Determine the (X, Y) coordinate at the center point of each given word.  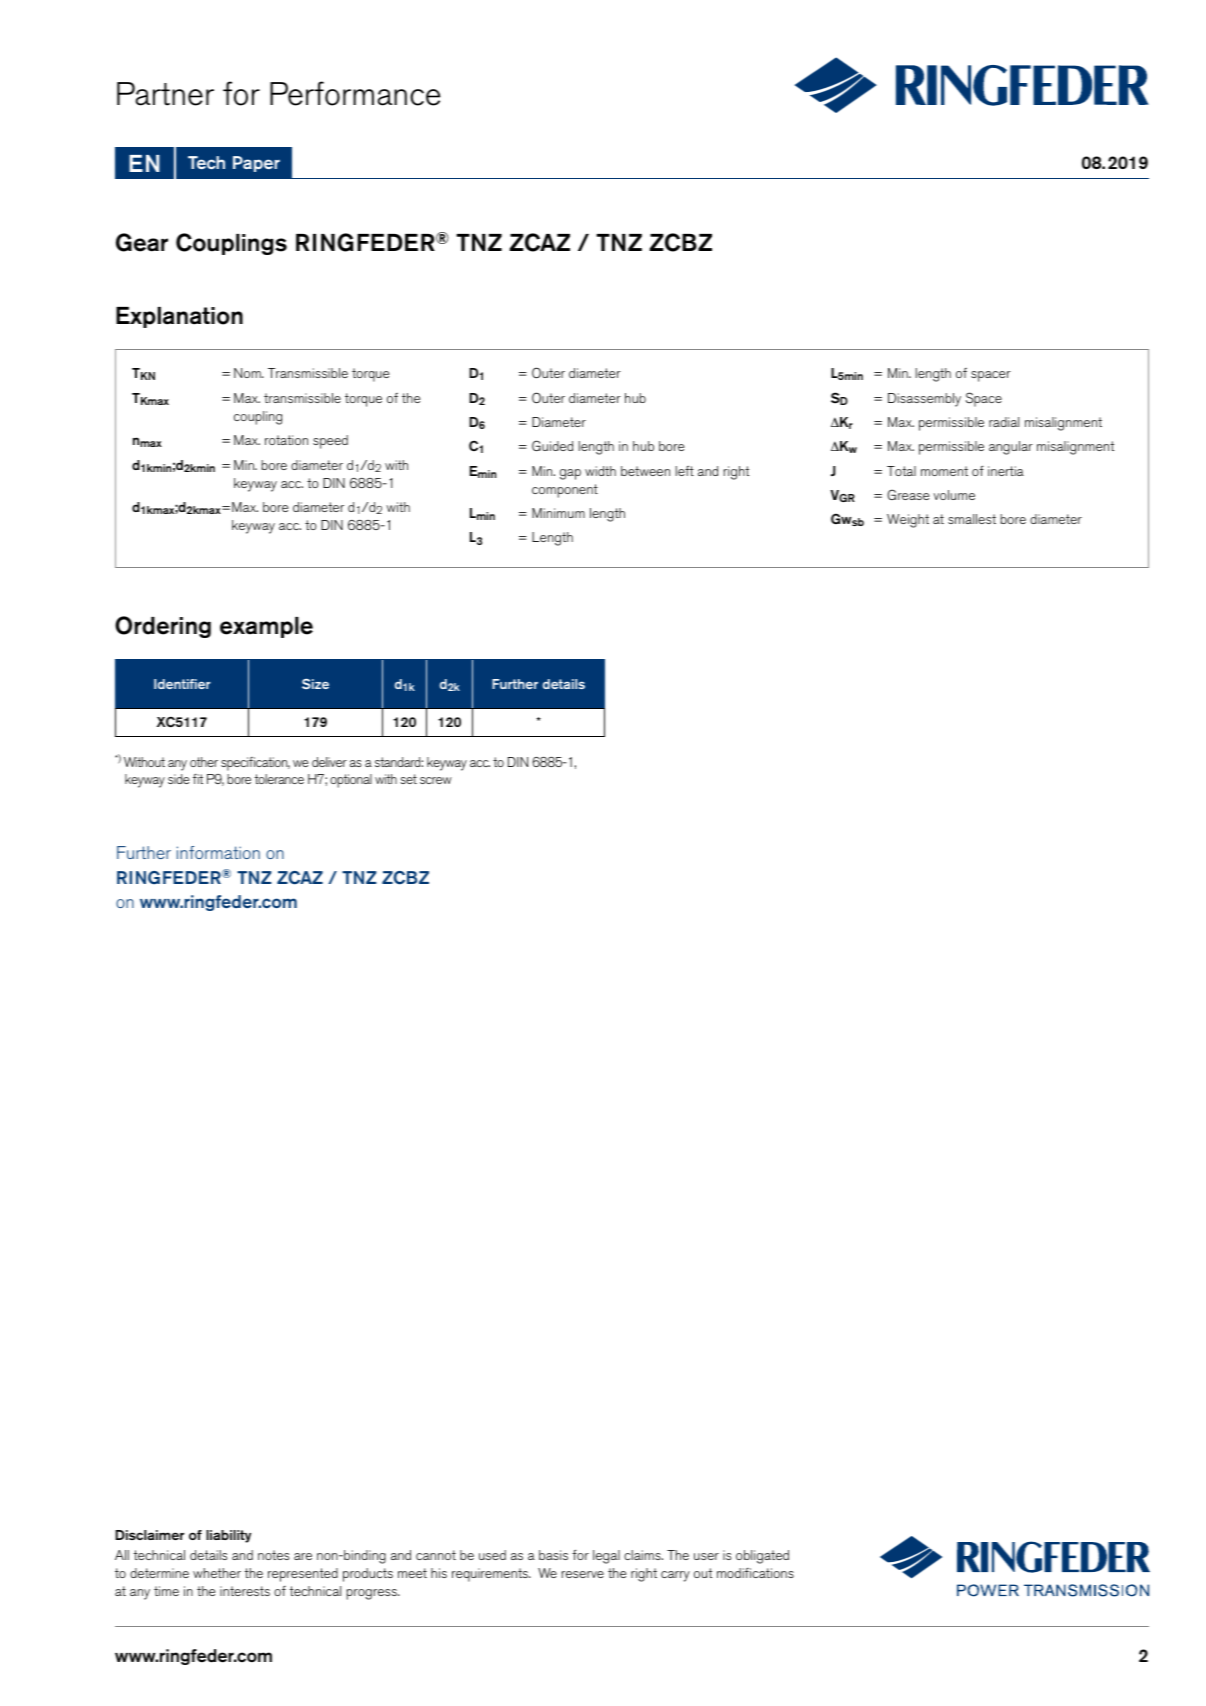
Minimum (558, 513)
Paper (256, 164)
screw (436, 780)
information (218, 852)
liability (228, 1536)
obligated (762, 1557)
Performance (355, 93)
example (266, 627)
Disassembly (924, 400)
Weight (908, 521)
